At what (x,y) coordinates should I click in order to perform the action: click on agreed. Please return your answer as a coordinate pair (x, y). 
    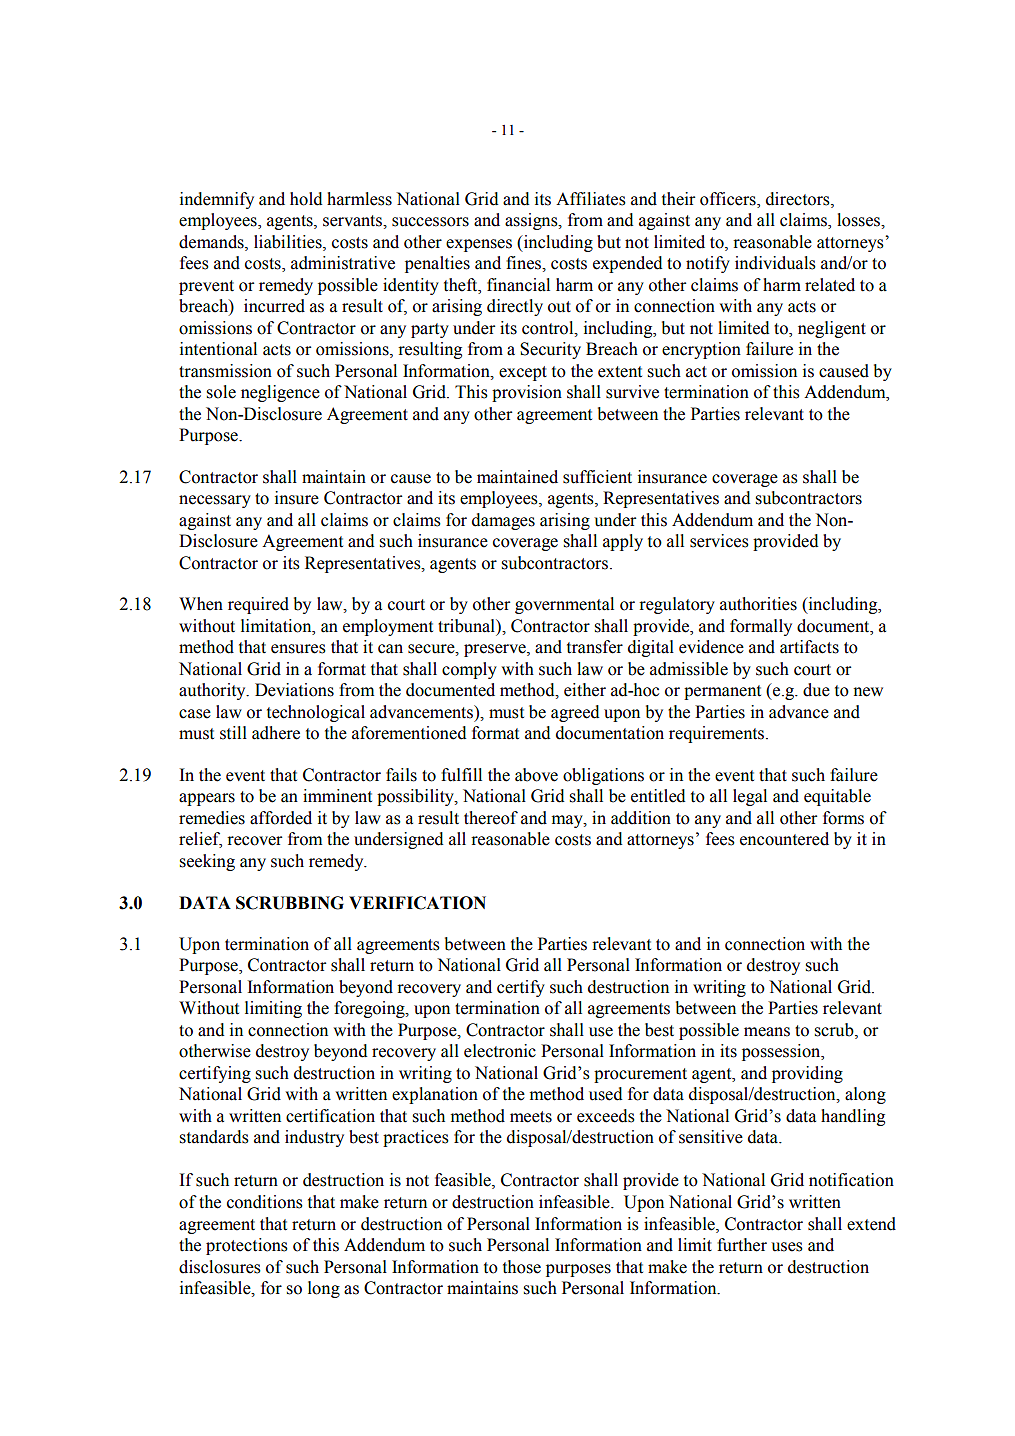
    Looking at the image, I should click on (575, 713).
